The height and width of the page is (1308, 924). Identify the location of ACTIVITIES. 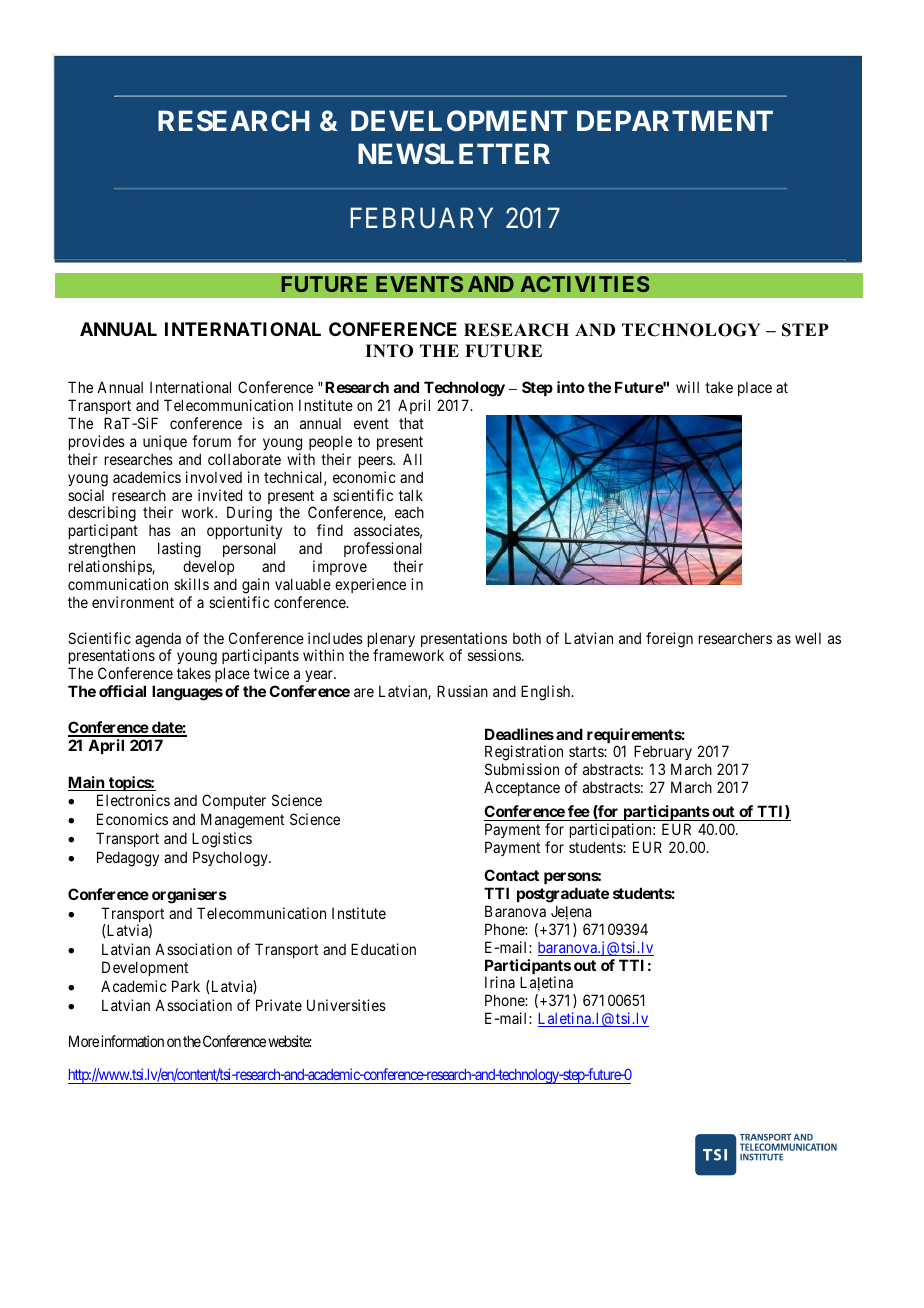
(585, 284).
